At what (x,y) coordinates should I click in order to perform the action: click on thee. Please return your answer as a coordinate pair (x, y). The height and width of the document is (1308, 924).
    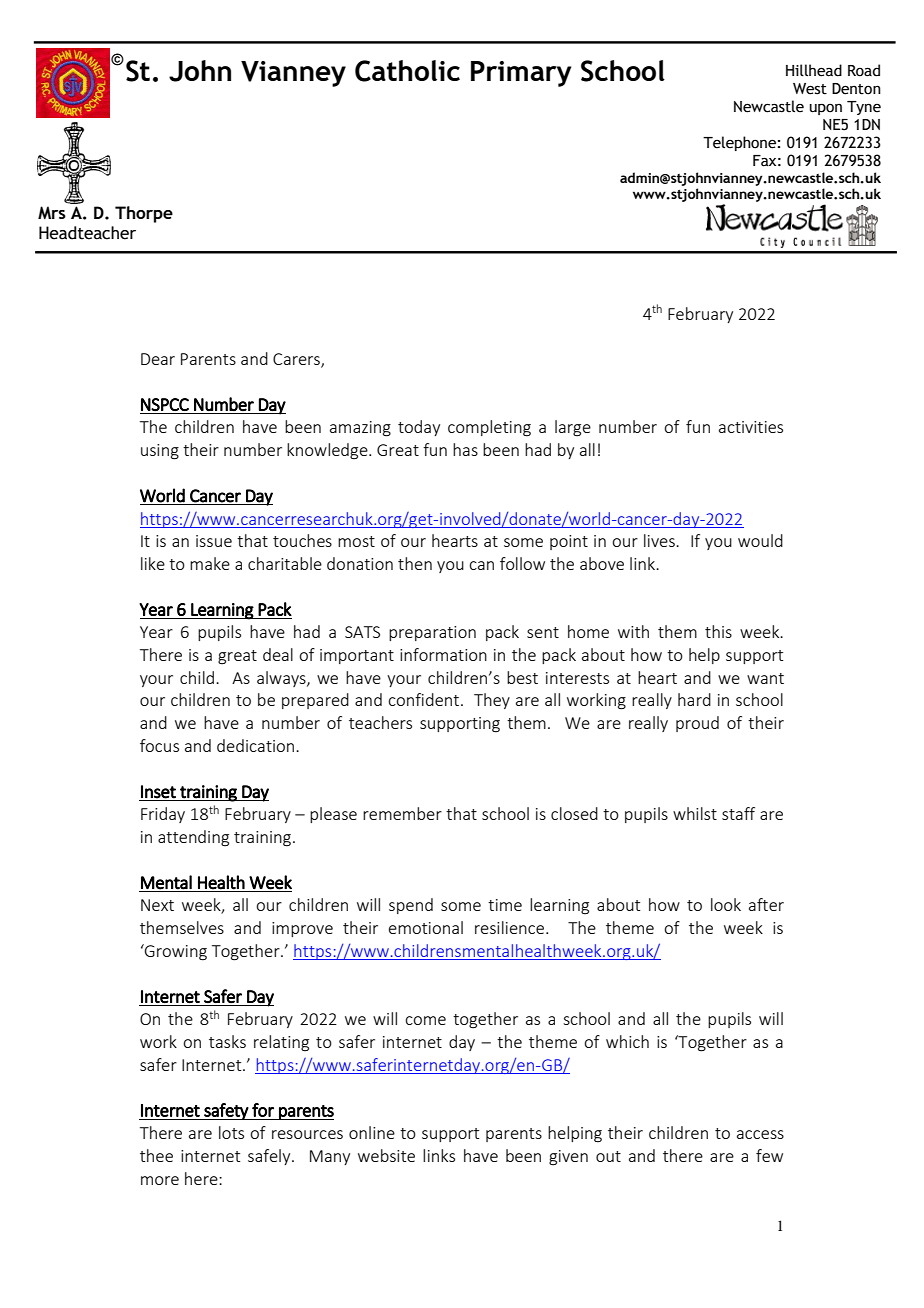
    Looking at the image, I should click on (156, 1155).
